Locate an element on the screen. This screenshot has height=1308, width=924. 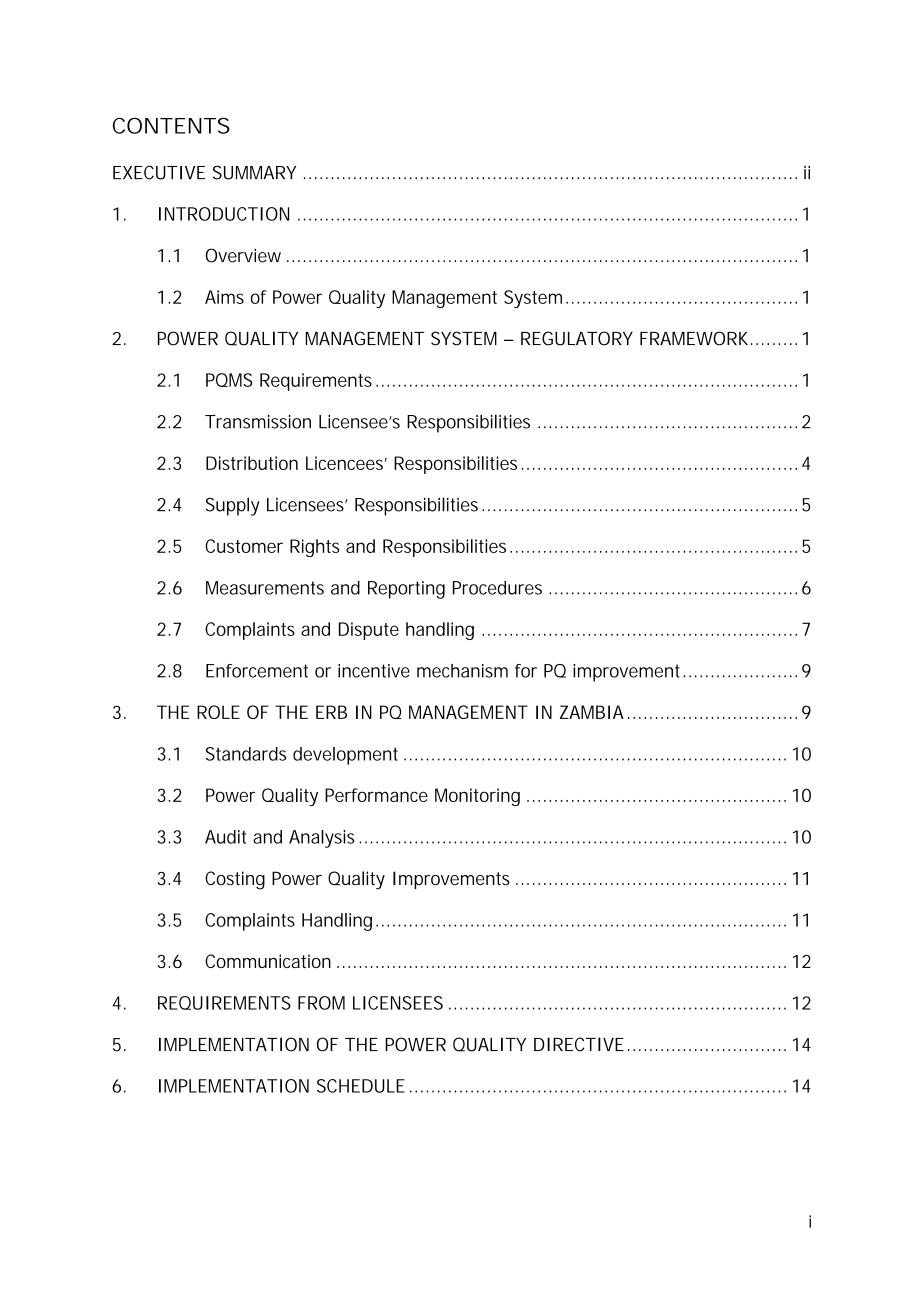
ROLE is located at coordinates (218, 712).
